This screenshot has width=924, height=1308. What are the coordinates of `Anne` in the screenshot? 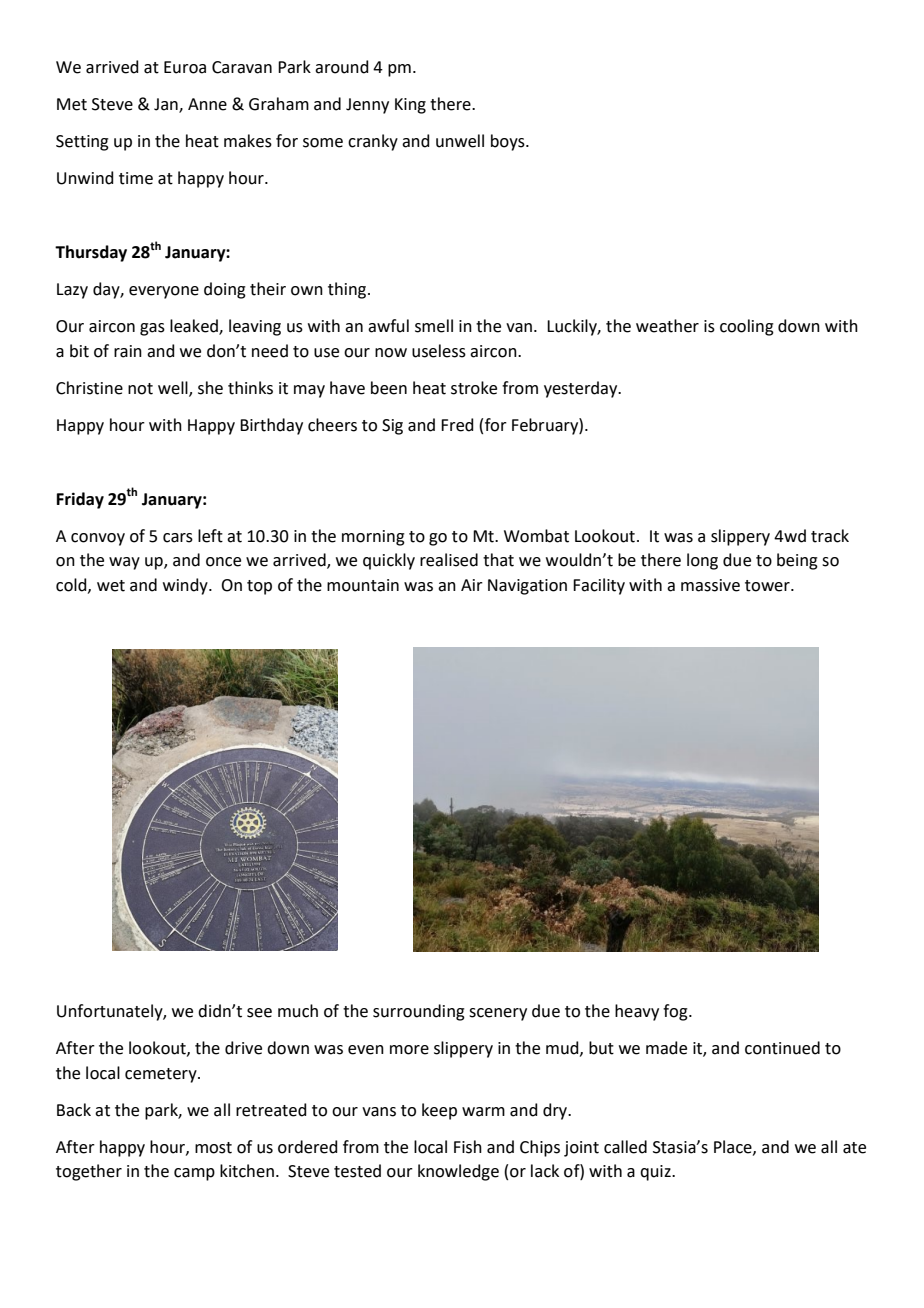 It's located at (207, 104).
